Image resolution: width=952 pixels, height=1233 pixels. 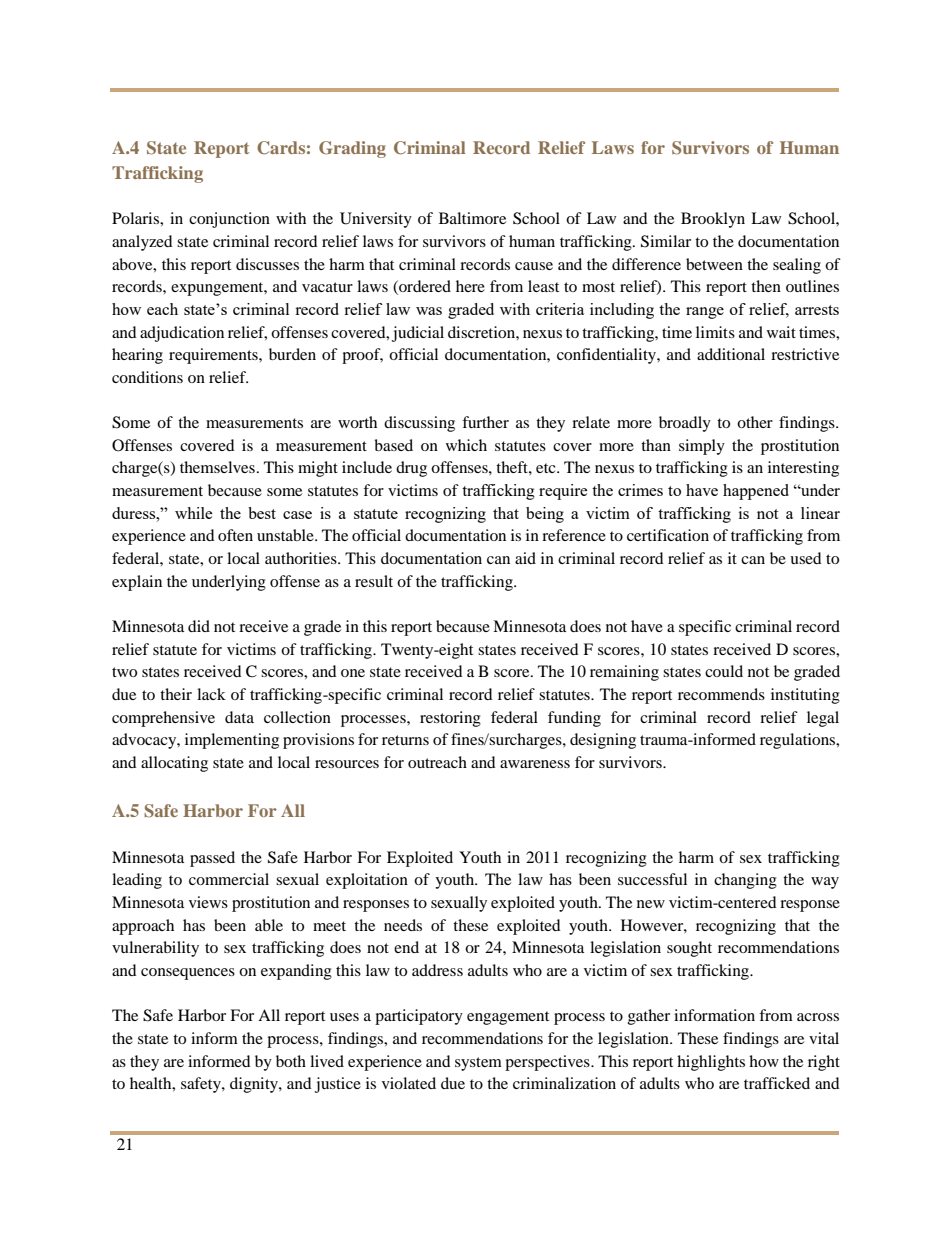 I want to click on University, so click(x=376, y=220).
